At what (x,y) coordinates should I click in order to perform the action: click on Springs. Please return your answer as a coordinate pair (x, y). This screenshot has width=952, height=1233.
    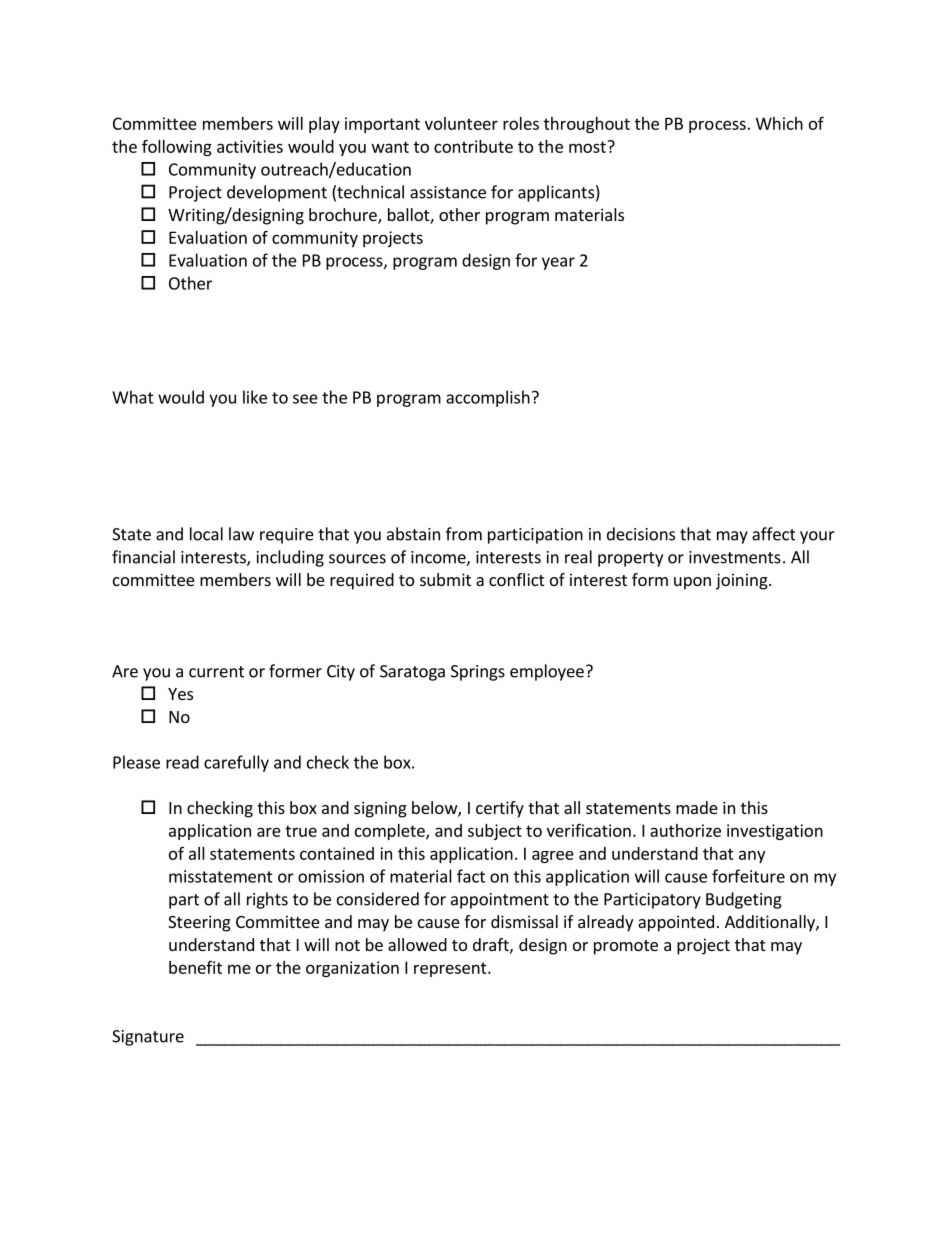
    Looking at the image, I should click on (478, 673).
